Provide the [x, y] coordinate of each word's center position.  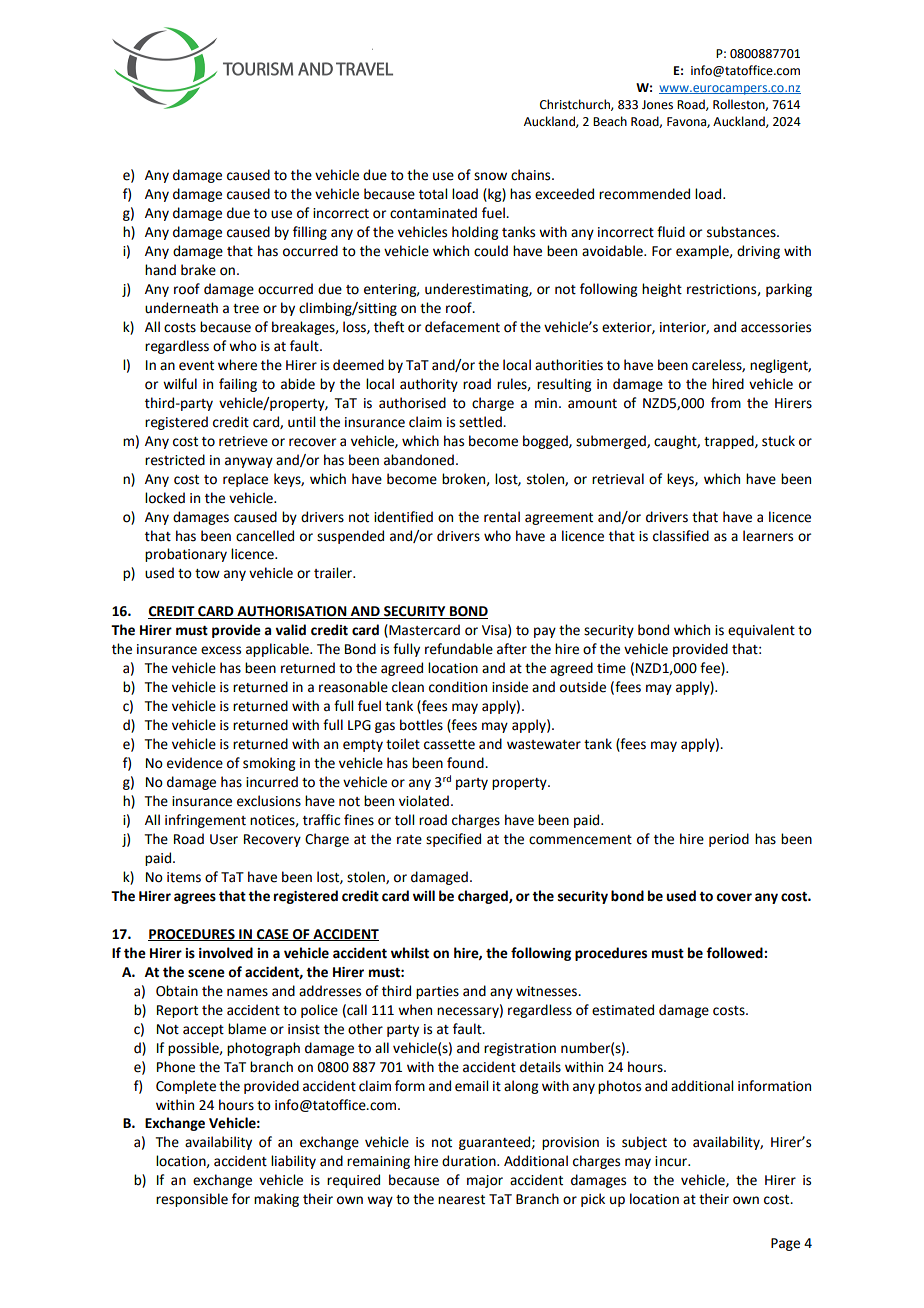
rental [502, 517]
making [276, 1200]
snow [490, 176]
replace [245, 480]
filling [310, 233]
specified [453, 840]
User [224, 839]
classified [681, 536]
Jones [657, 105]
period [729, 840]
